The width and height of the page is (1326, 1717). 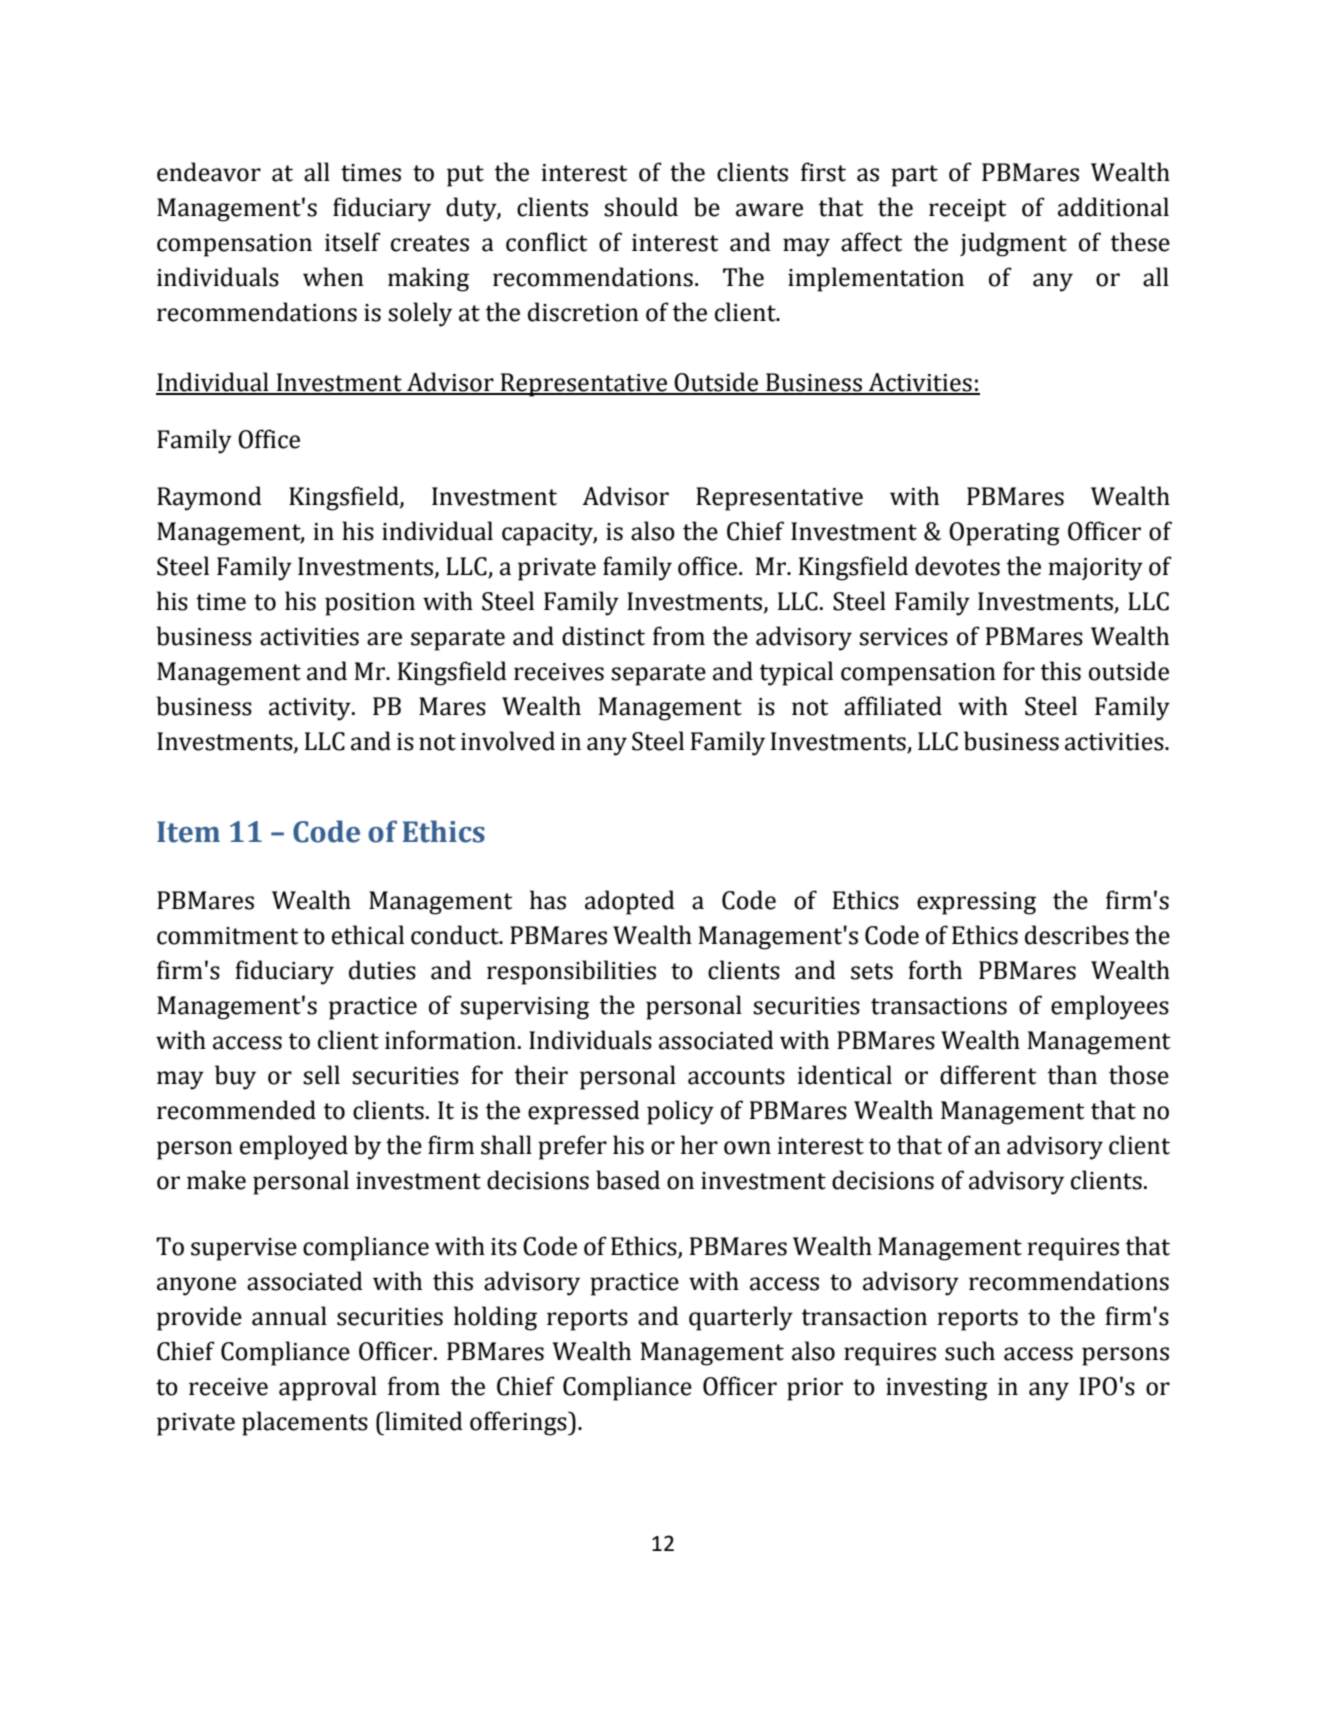 What do you see at coordinates (353, 242) in the page?
I see `itself` at bounding box center [353, 242].
